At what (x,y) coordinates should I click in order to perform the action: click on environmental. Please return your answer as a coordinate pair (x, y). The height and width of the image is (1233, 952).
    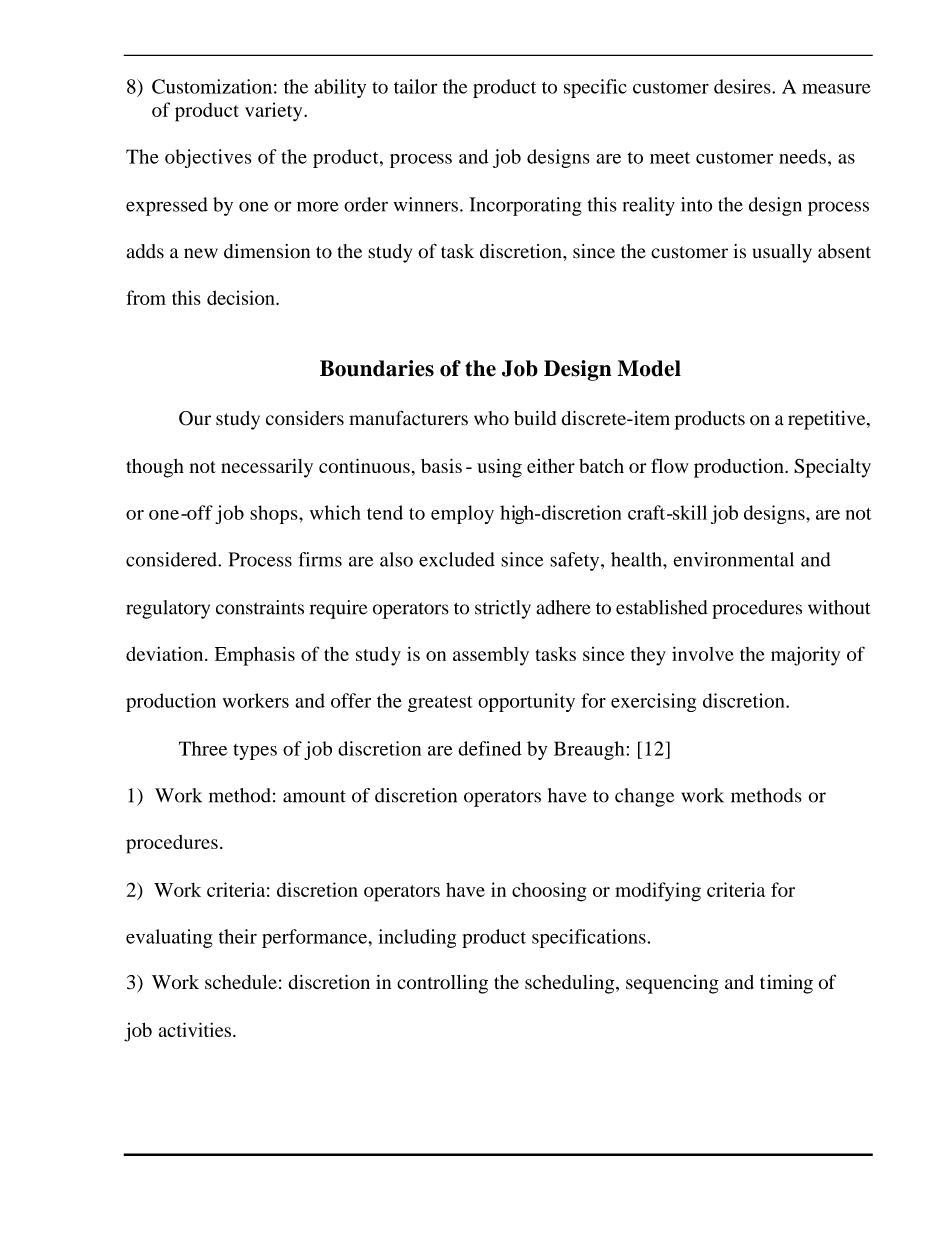
    Looking at the image, I should click on (733, 559).
